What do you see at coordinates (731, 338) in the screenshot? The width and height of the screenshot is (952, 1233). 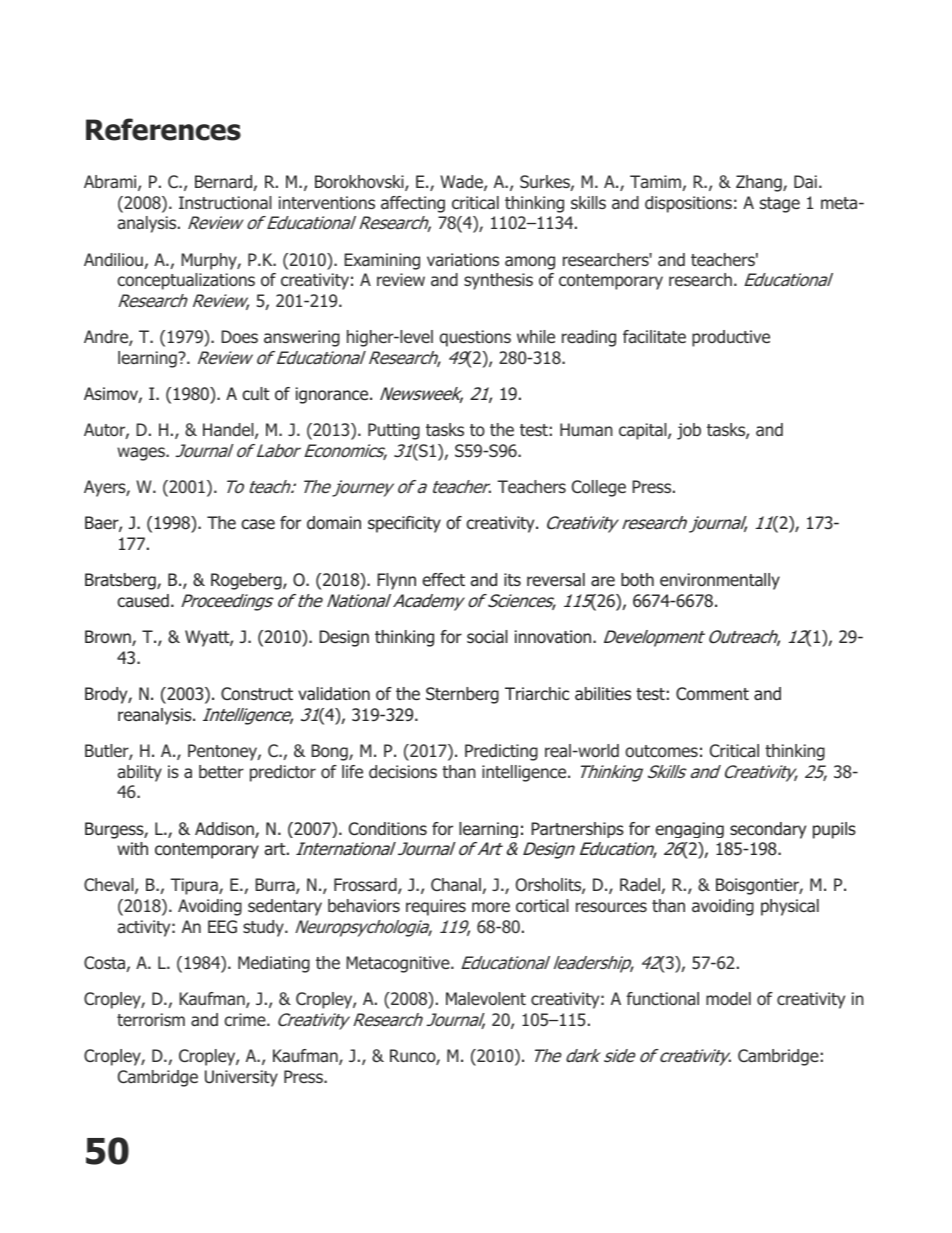 I see `productive` at bounding box center [731, 338].
